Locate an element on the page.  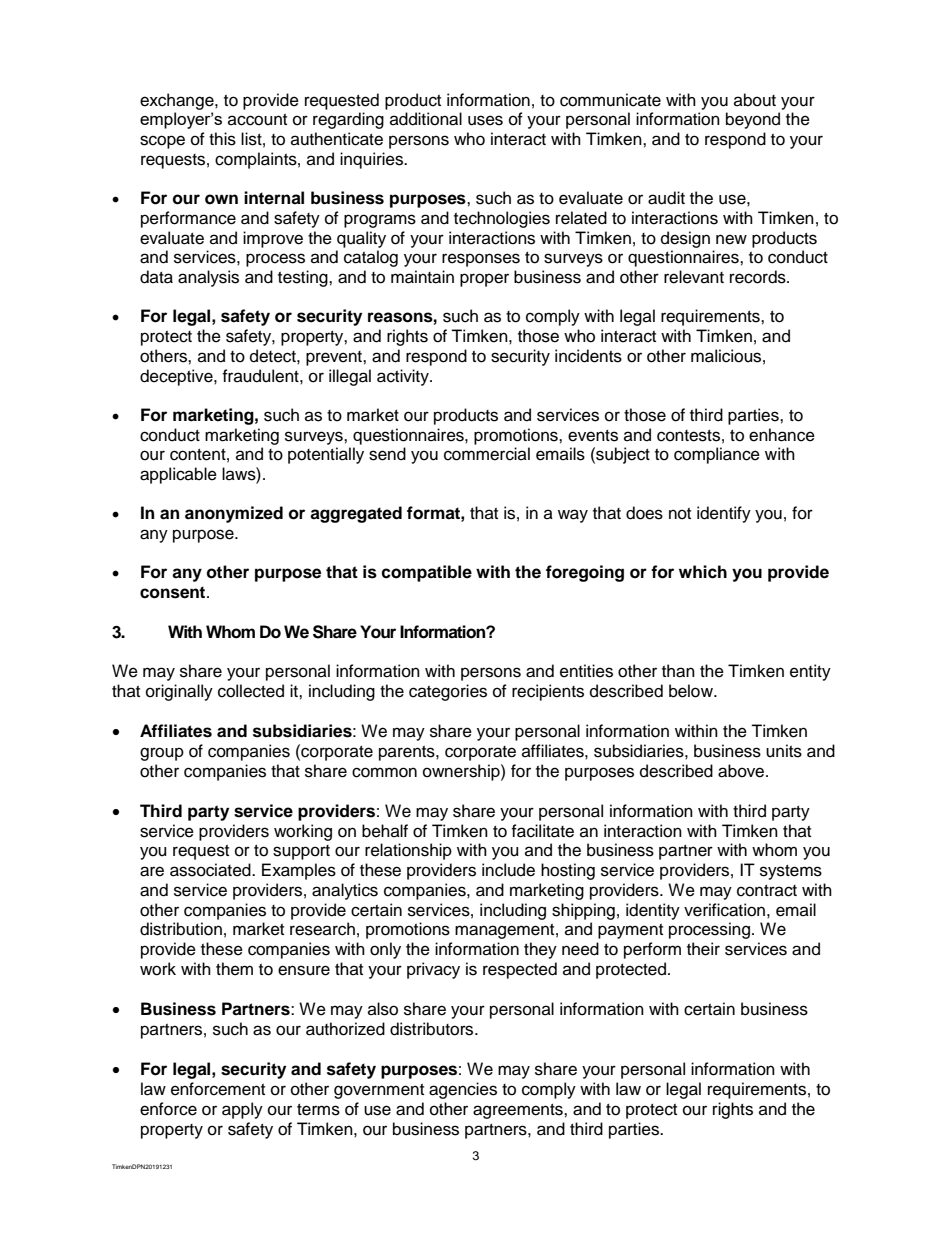
agencies is located at coordinates (463, 1090).
